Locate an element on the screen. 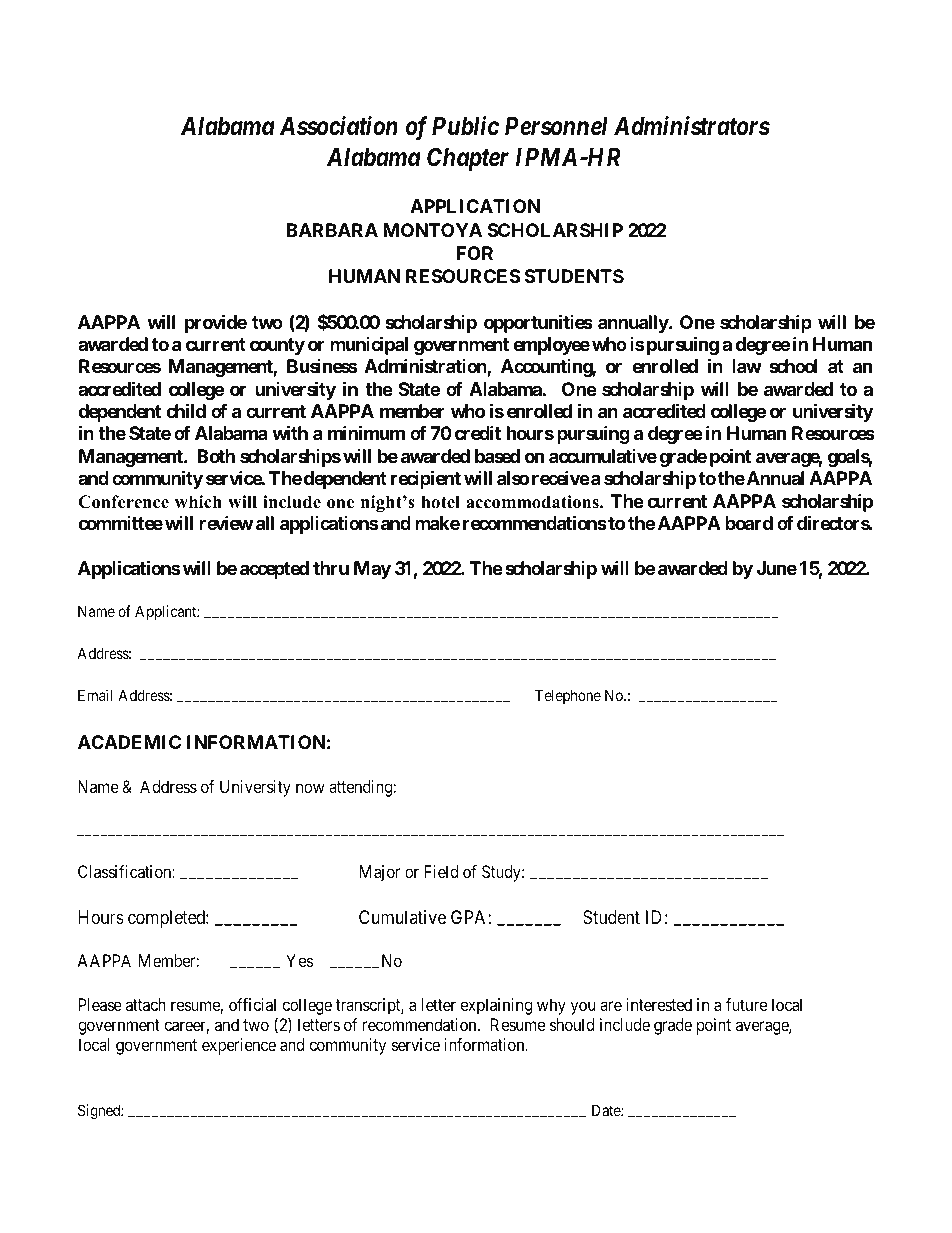 The width and height of the screenshot is (952, 1233). child is located at coordinates (186, 410).
